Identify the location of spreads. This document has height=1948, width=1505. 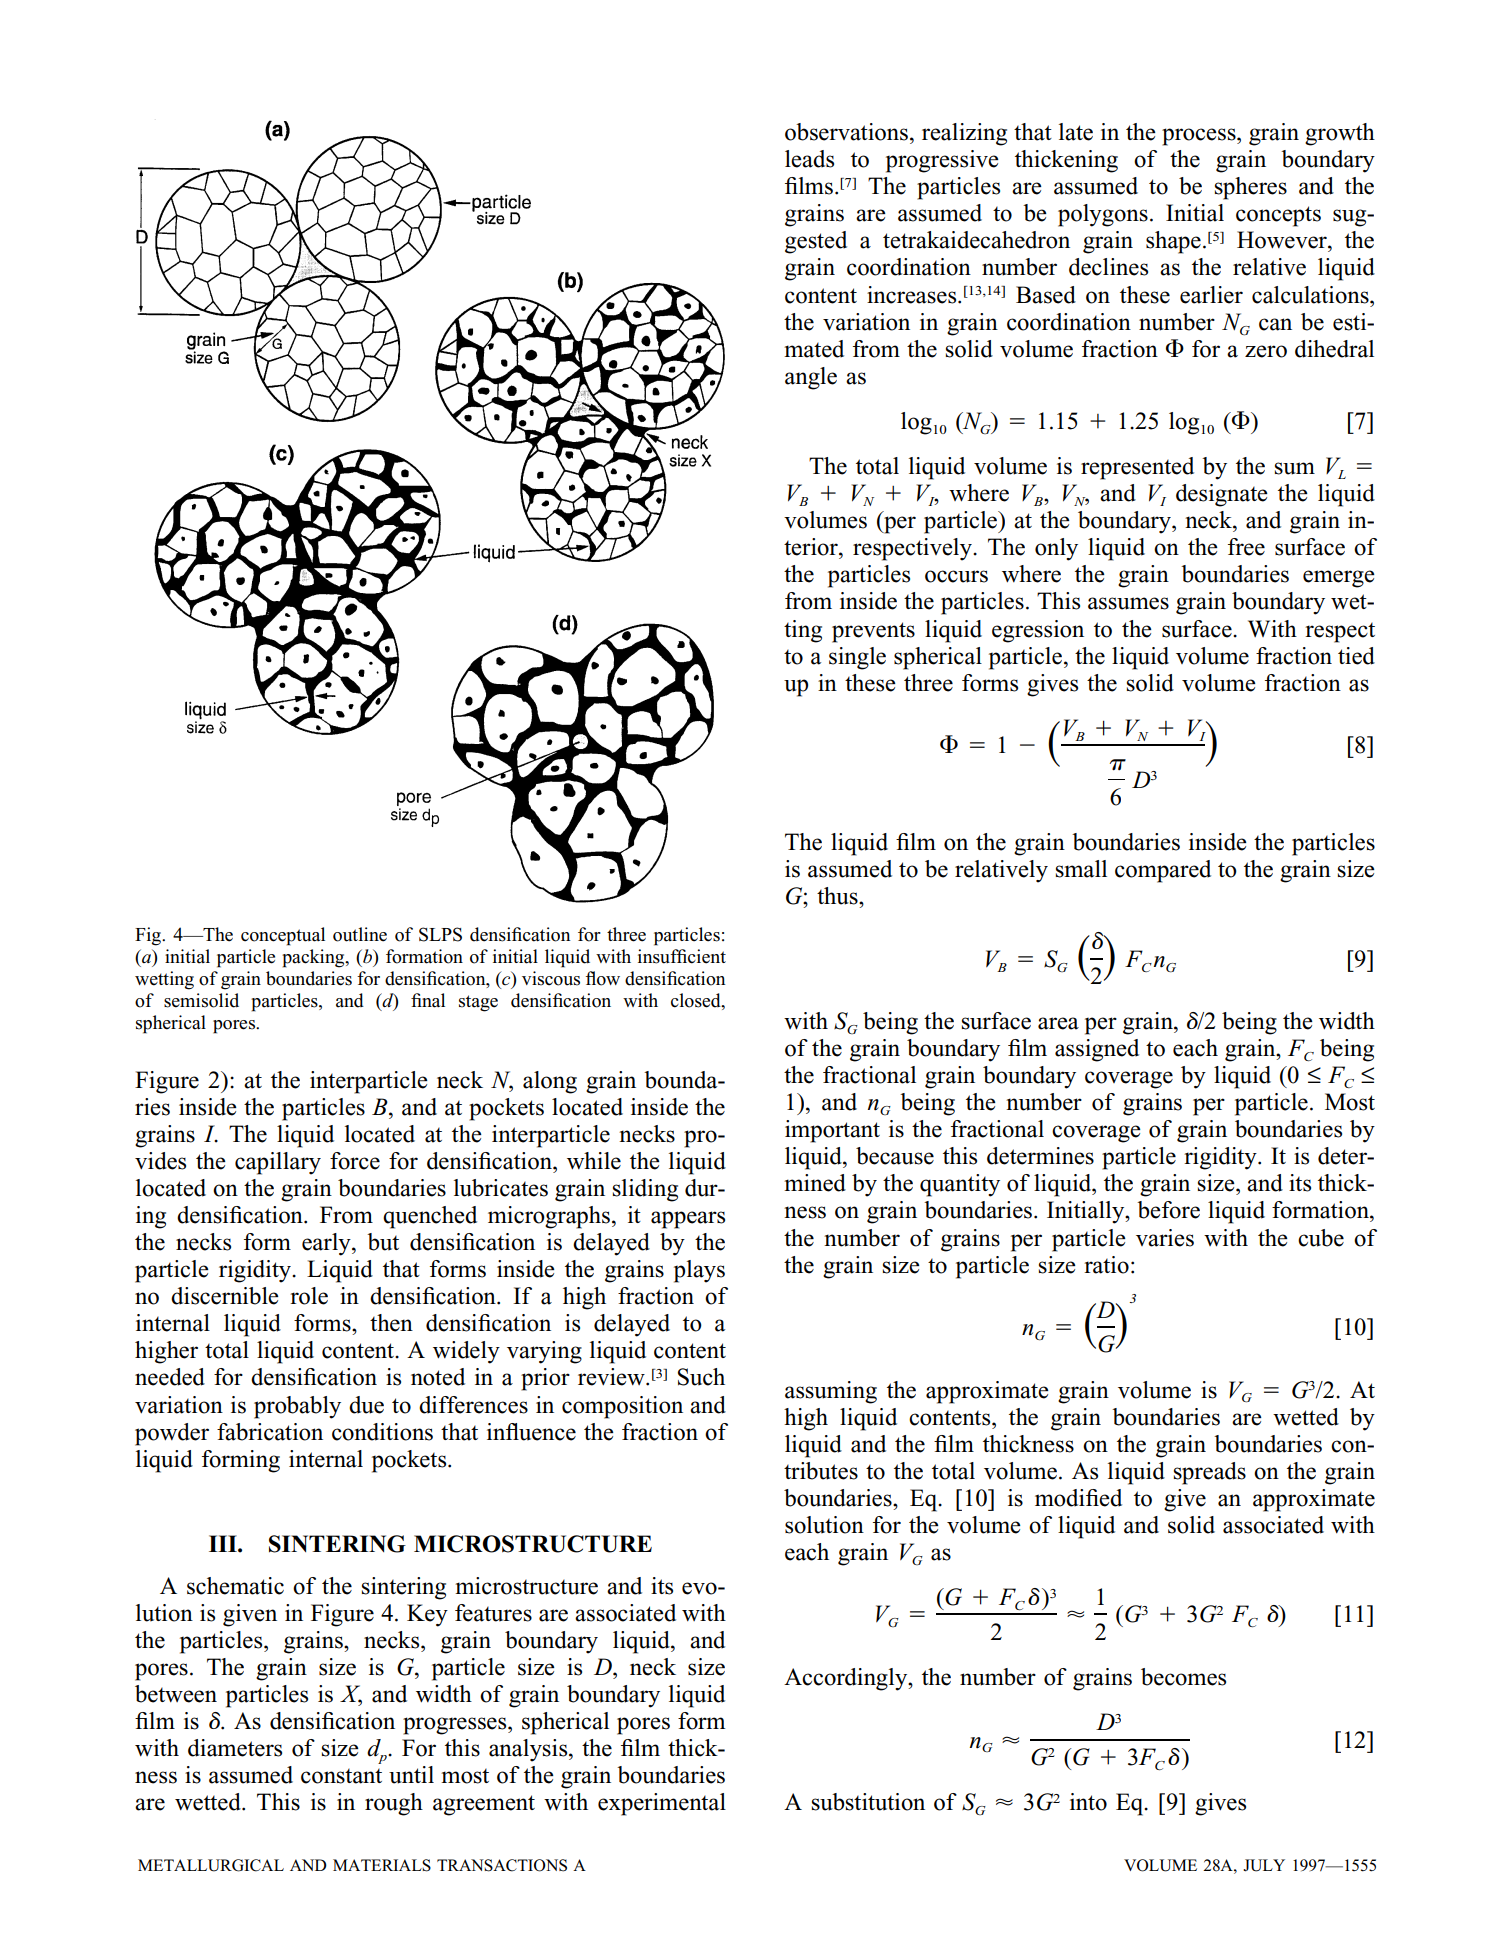
(1210, 1473).
